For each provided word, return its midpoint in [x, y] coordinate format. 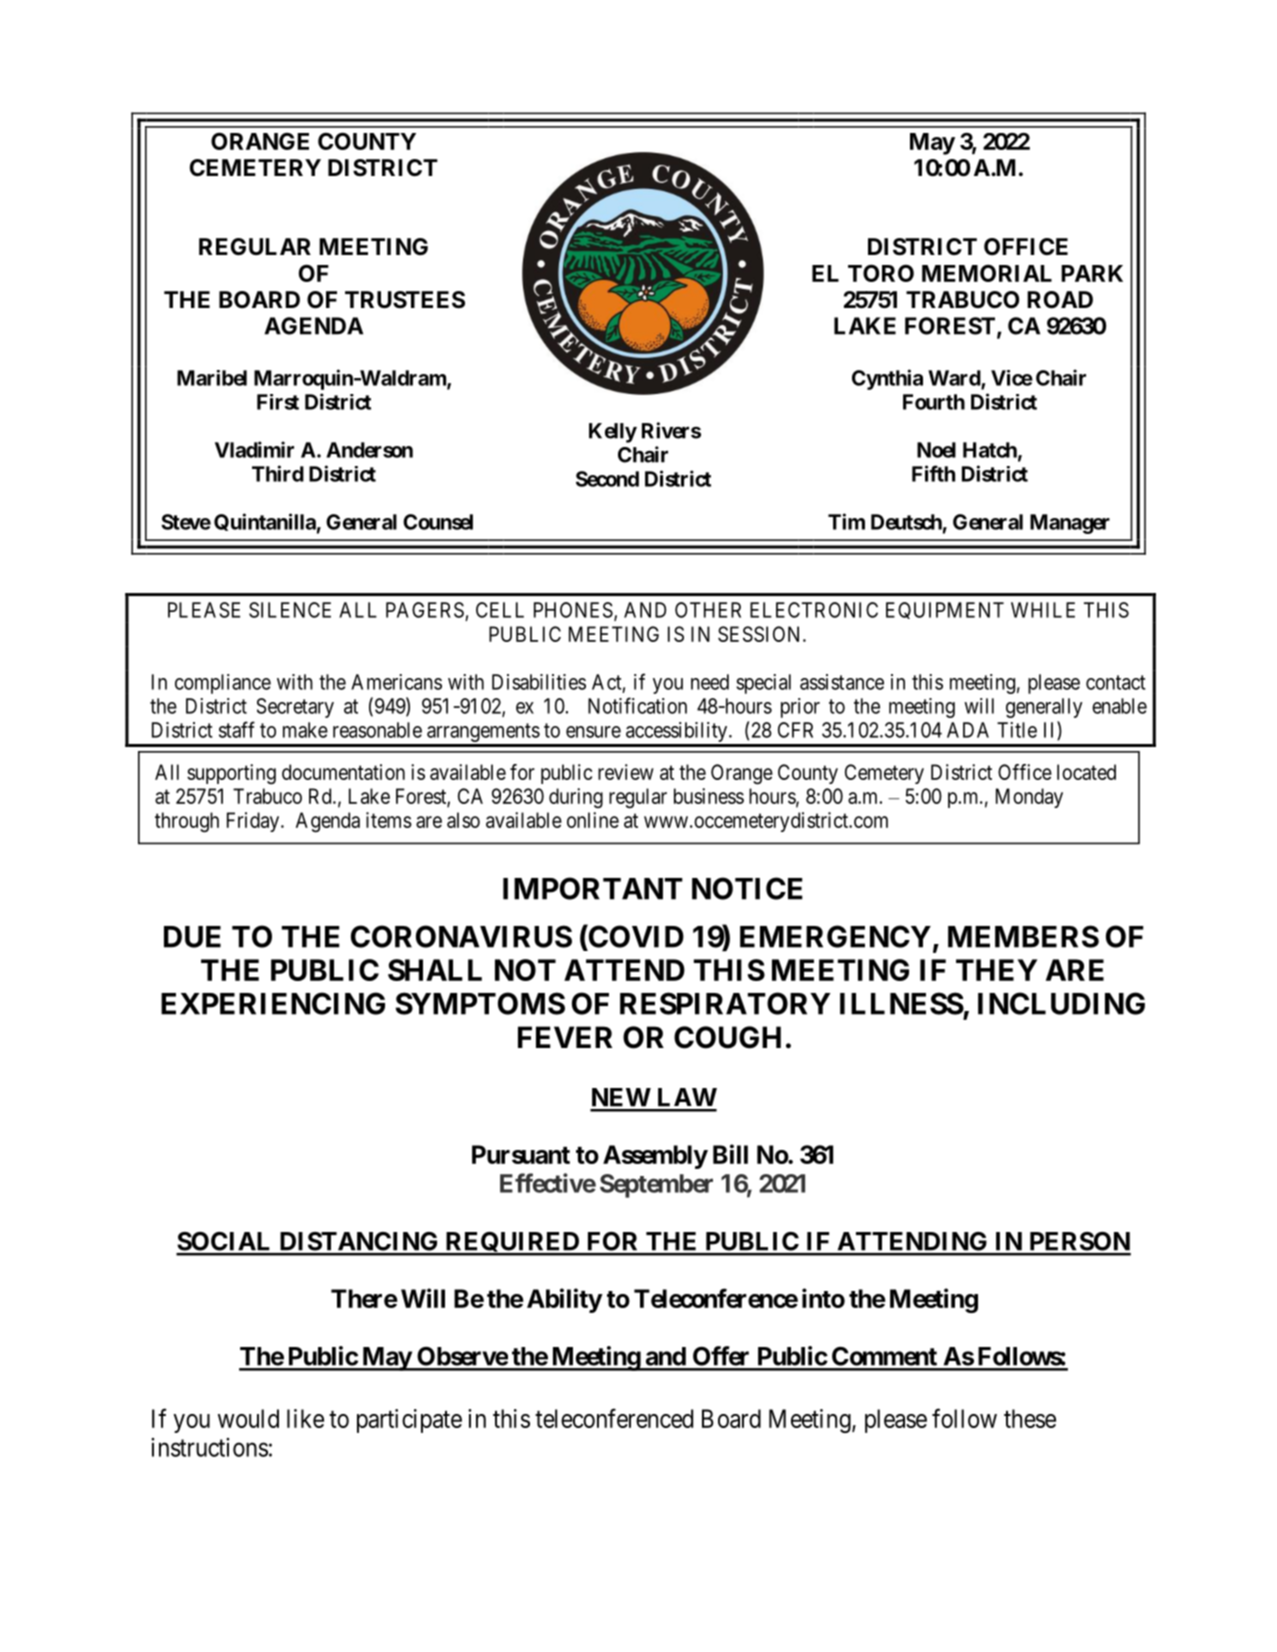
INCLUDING [1061, 1003]
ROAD [1060, 300]
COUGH [727, 1037]
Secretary [295, 708]
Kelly [613, 433]
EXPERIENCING [273, 1003]
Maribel [212, 378]
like [305, 1418]
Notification [637, 705]
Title [1017, 730]
